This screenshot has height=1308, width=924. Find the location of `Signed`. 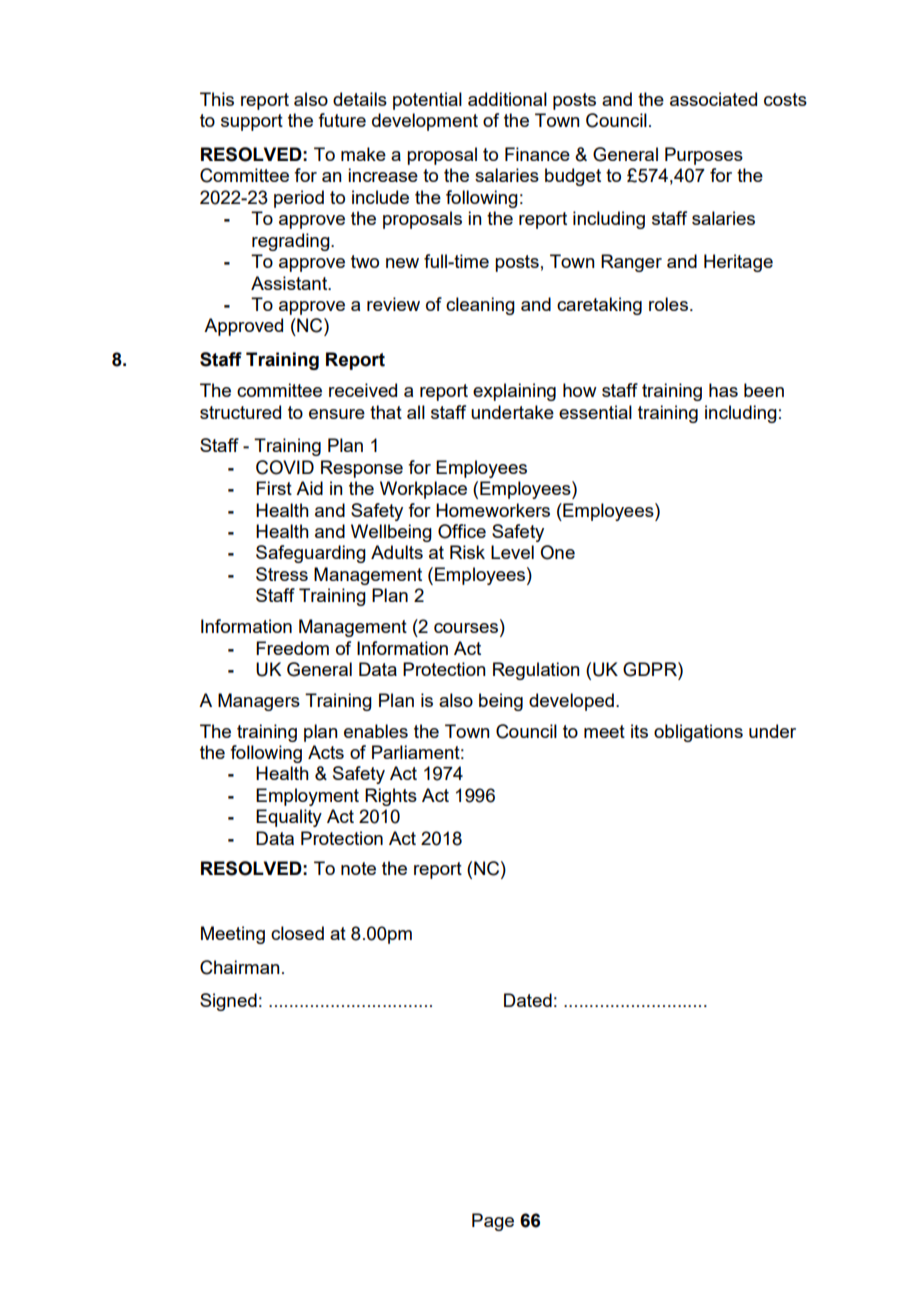

Signed is located at coordinates (228, 1002).
